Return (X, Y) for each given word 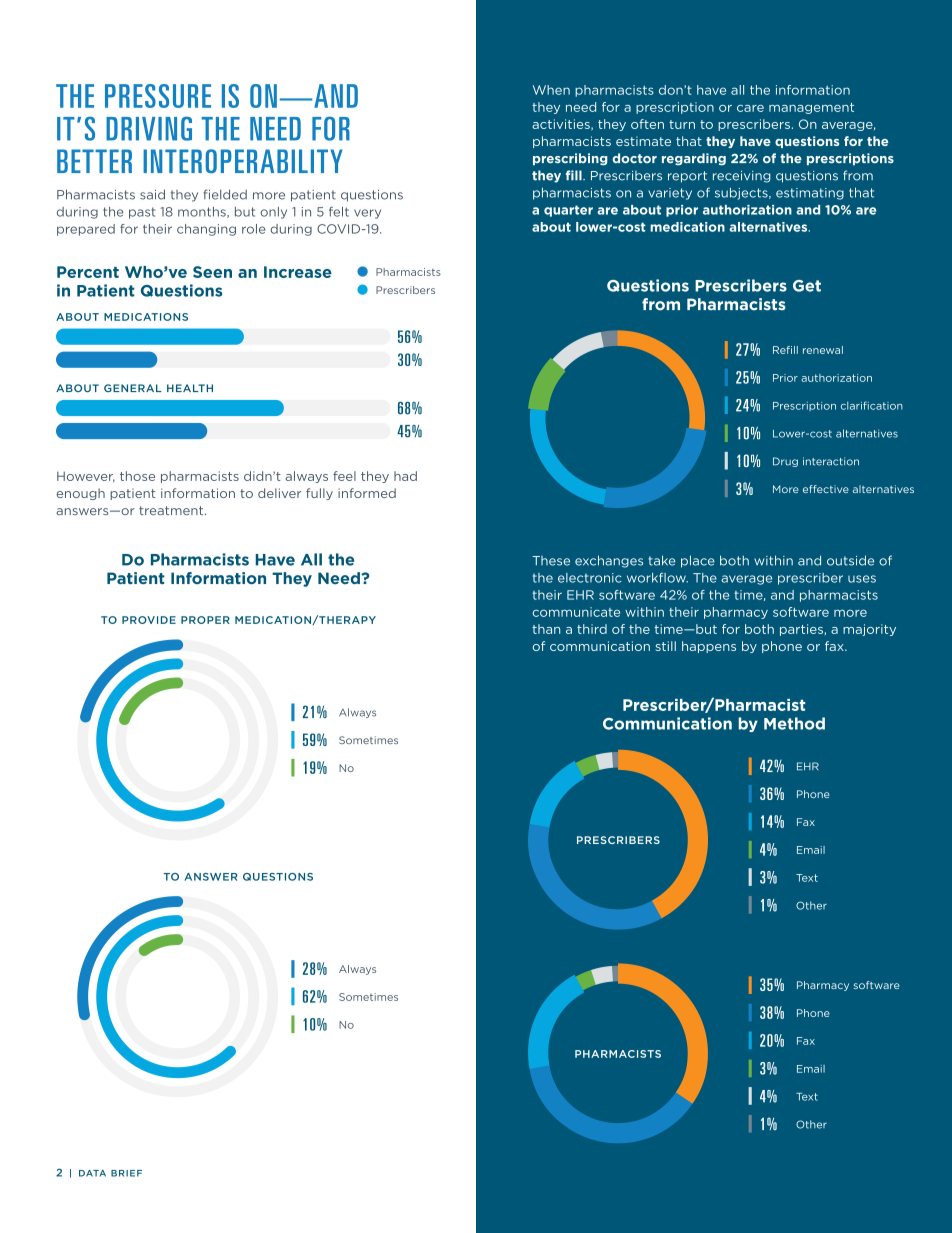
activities (562, 125)
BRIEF (126, 1173)
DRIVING (149, 128)
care (750, 108)
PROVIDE (149, 620)
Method (794, 723)
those (137, 476)
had (405, 476)
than (546, 629)
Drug (785, 462)
